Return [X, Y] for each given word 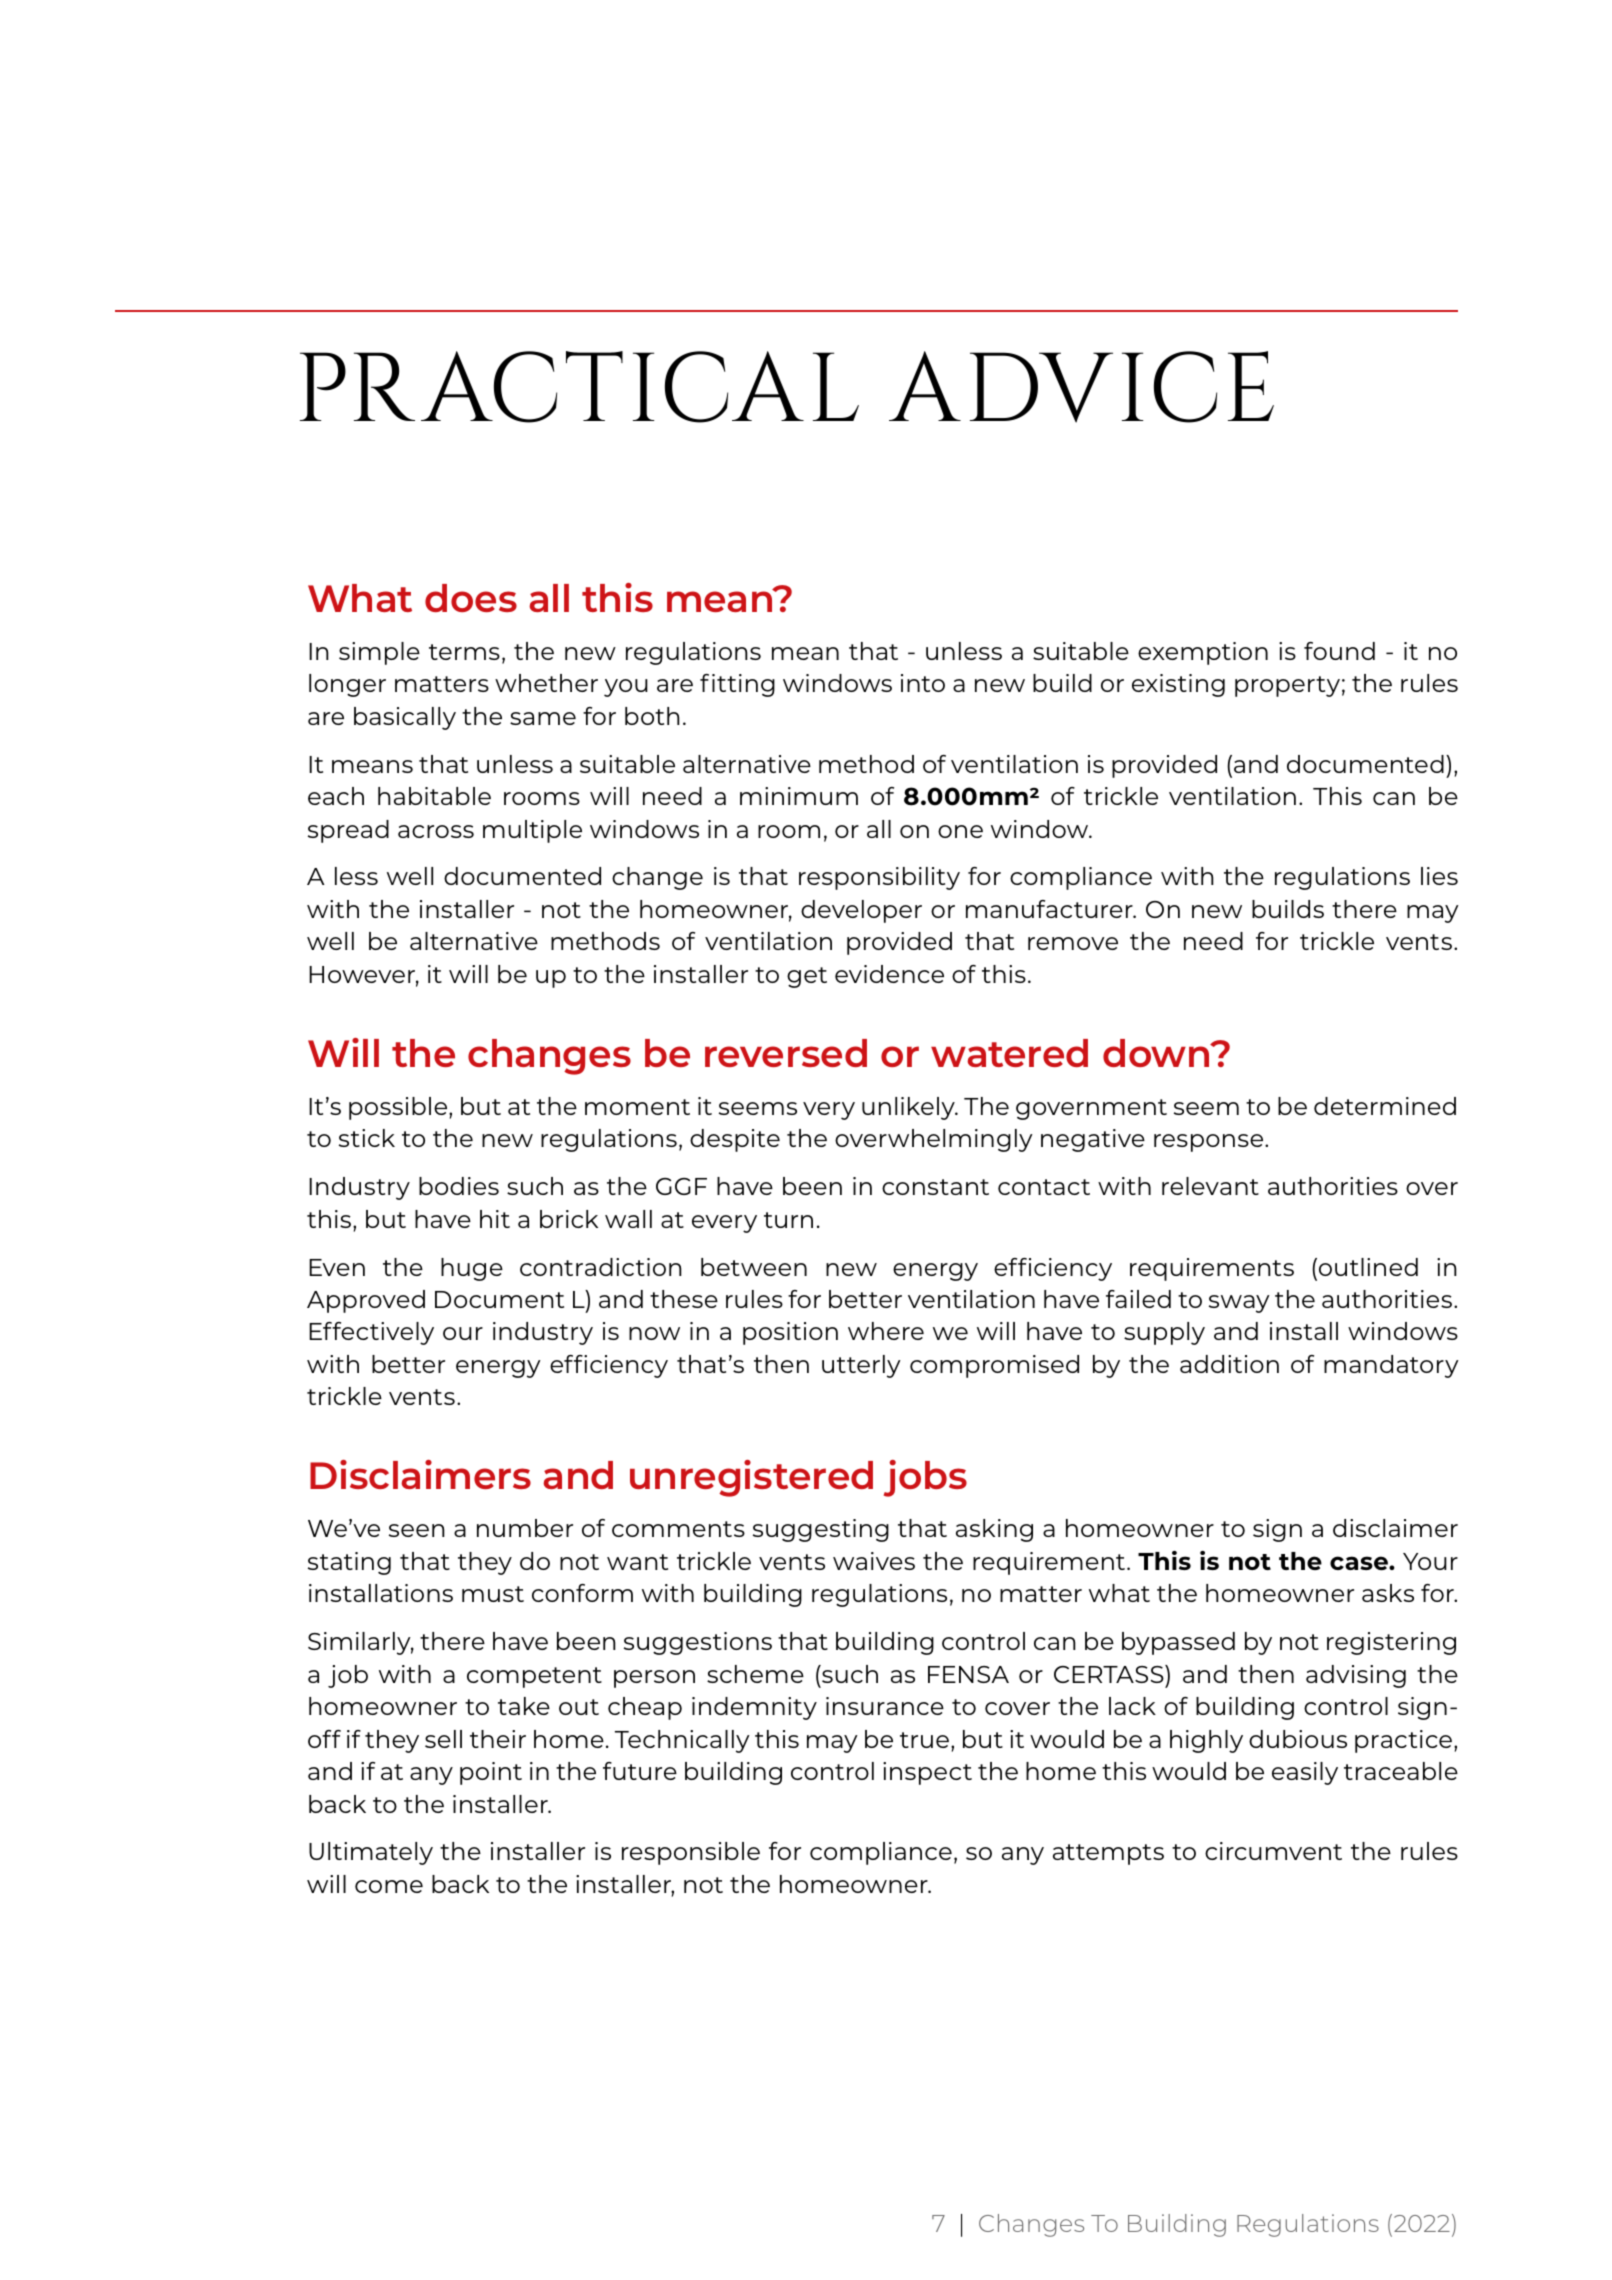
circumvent [1273, 1851]
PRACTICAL [579, 387]
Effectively [371, 1333]
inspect [927, 1773]
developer [861, 911]
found [1339, 651]
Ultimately [371, 1853]
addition [1229, 1364]
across [436, 831]
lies [1439, 876]
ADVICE [1081, 387]
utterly [861, 1366]
